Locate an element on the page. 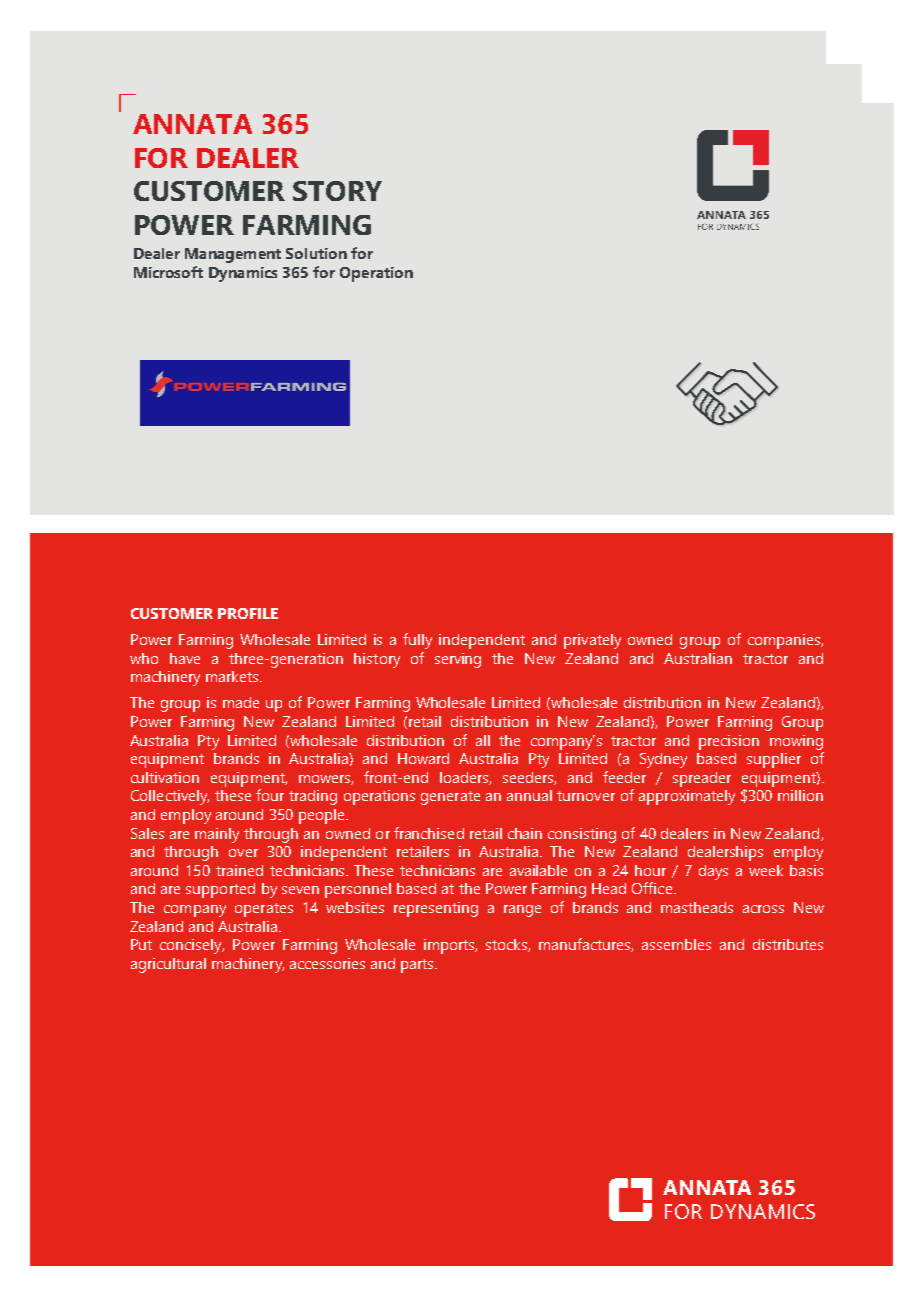 The image size is (924, 1297). PROFILE is located at coordinates (248, 613).
